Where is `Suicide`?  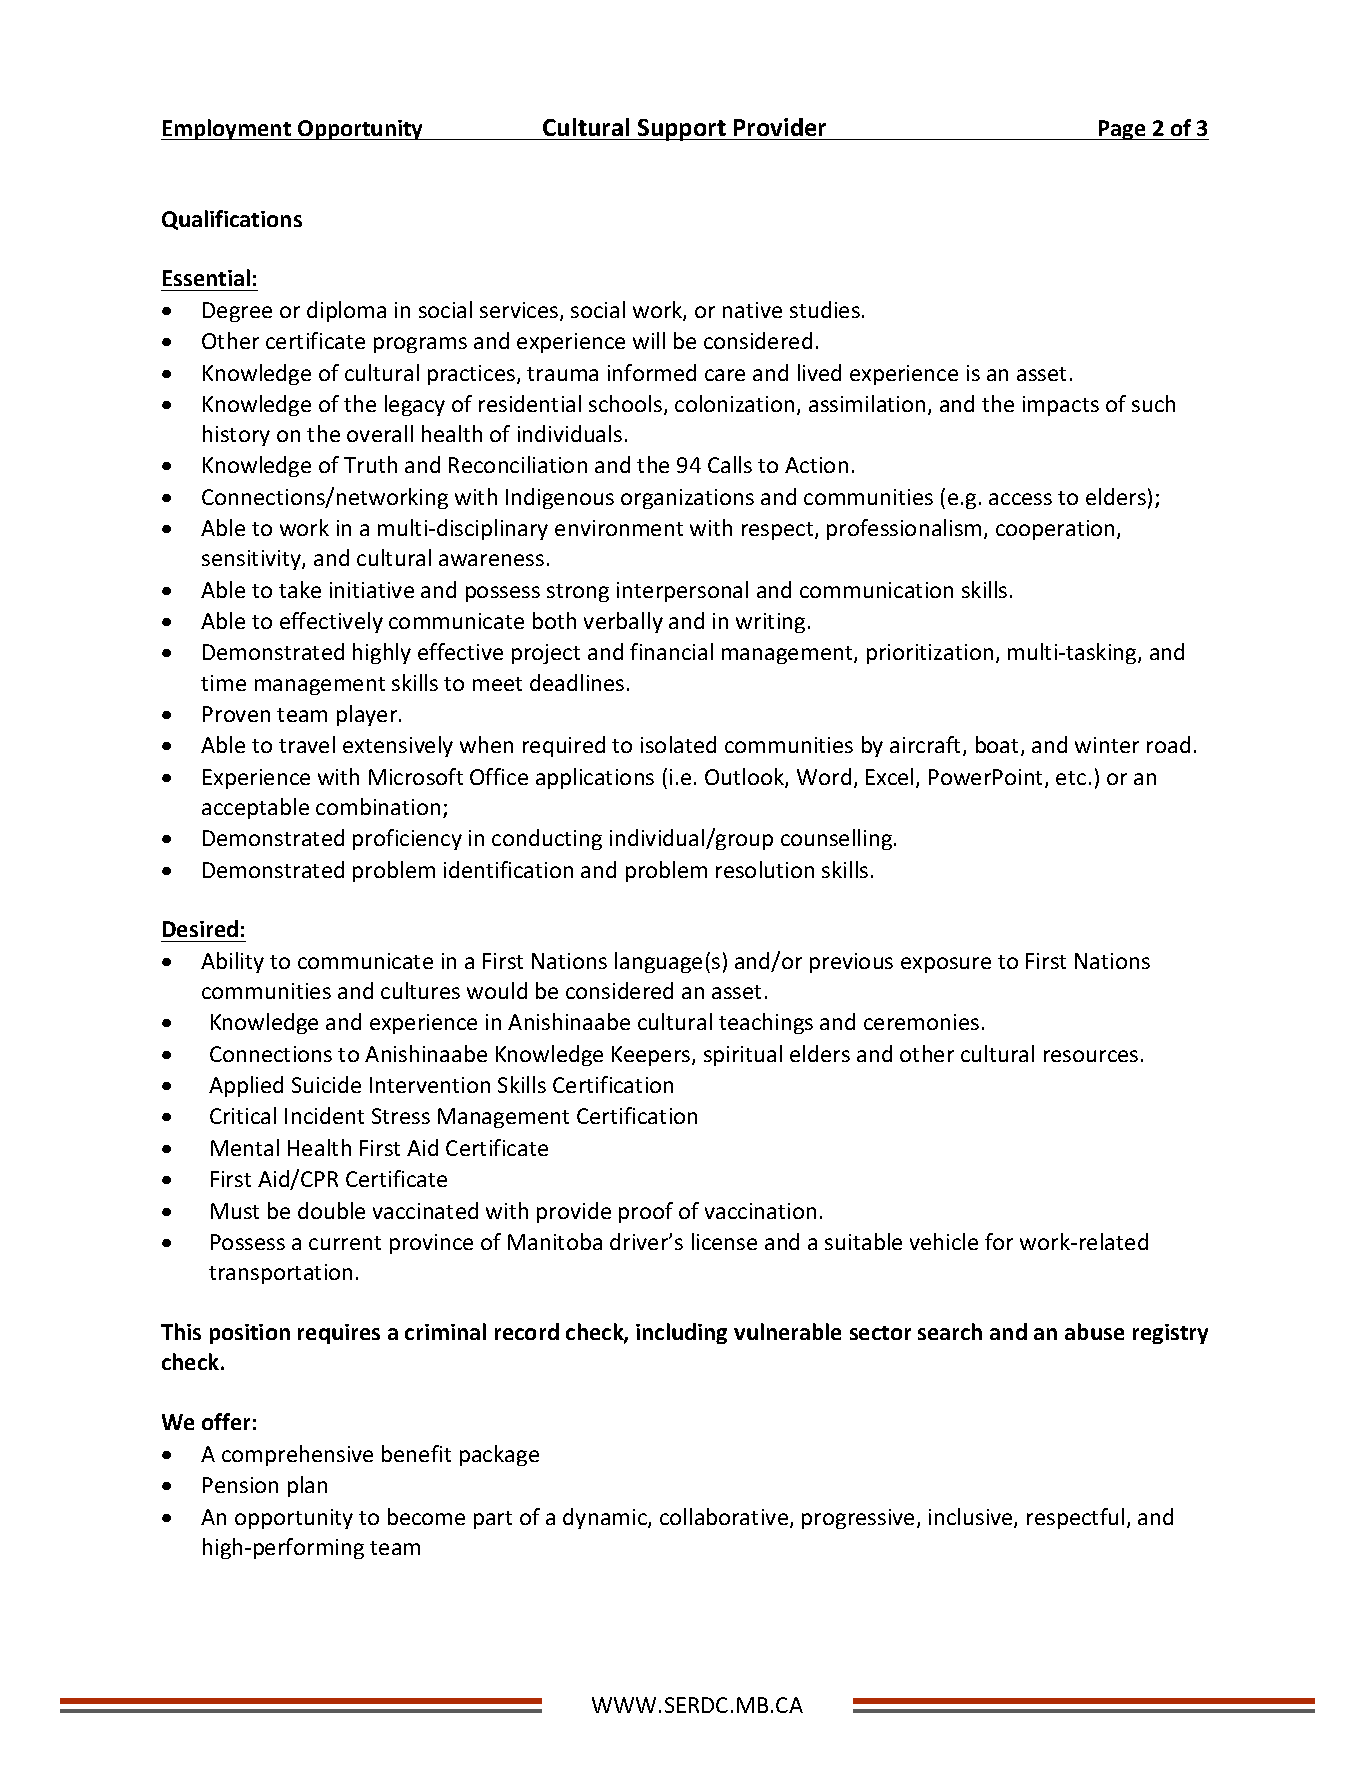
Suicide is located at coordinates (326, 1084).
